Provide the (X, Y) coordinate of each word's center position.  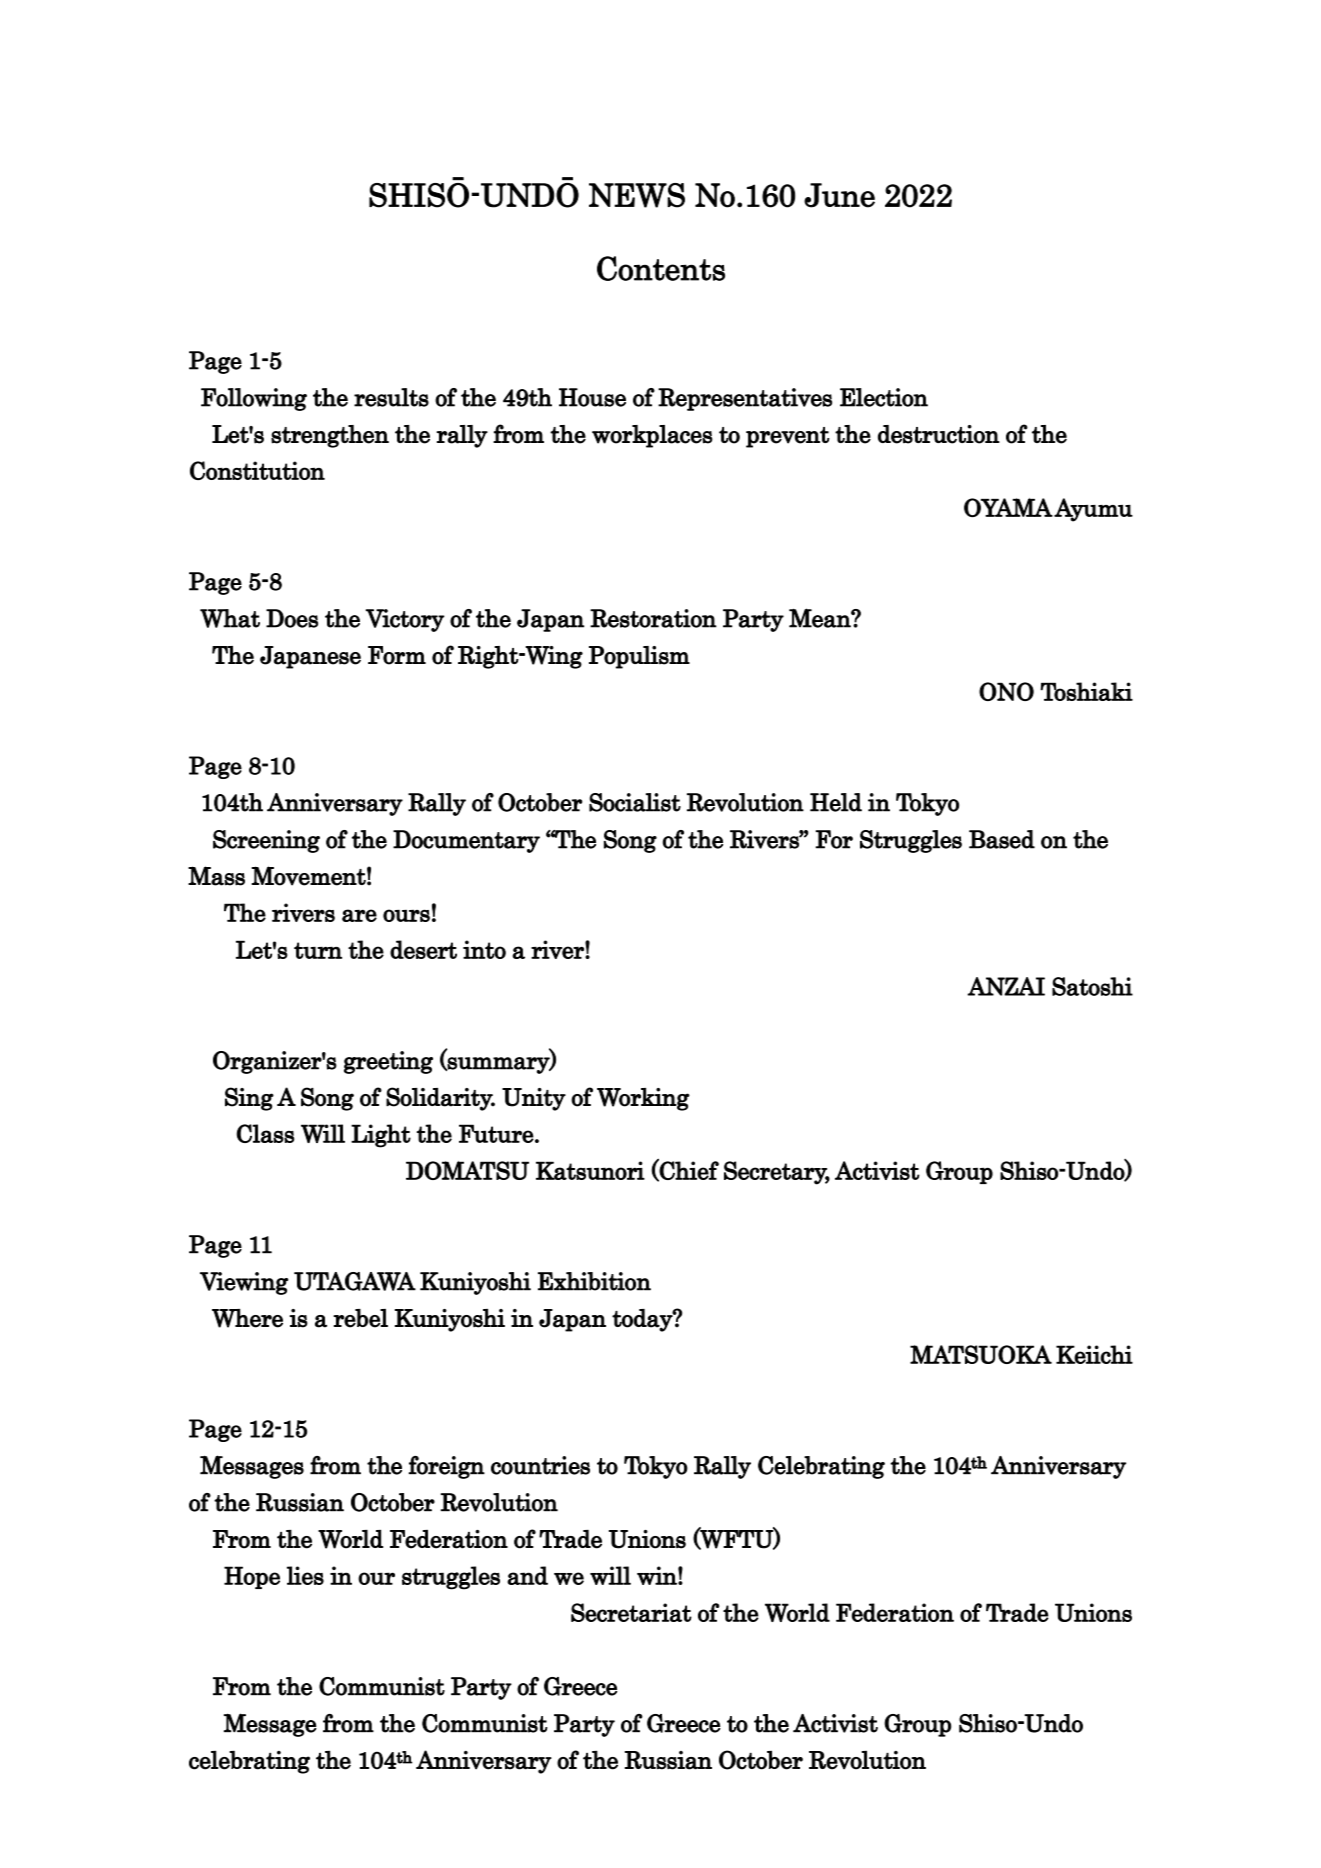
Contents (661, 268)
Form (397, 655)
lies (305, 1575)
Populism (639, 657)
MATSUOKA (981, 1354)
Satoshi (1092, 986)
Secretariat (631, 1612)
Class (265, 1133)
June (839, 195)
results (391, 397)
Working (643, 1099)
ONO (1006, 691)
